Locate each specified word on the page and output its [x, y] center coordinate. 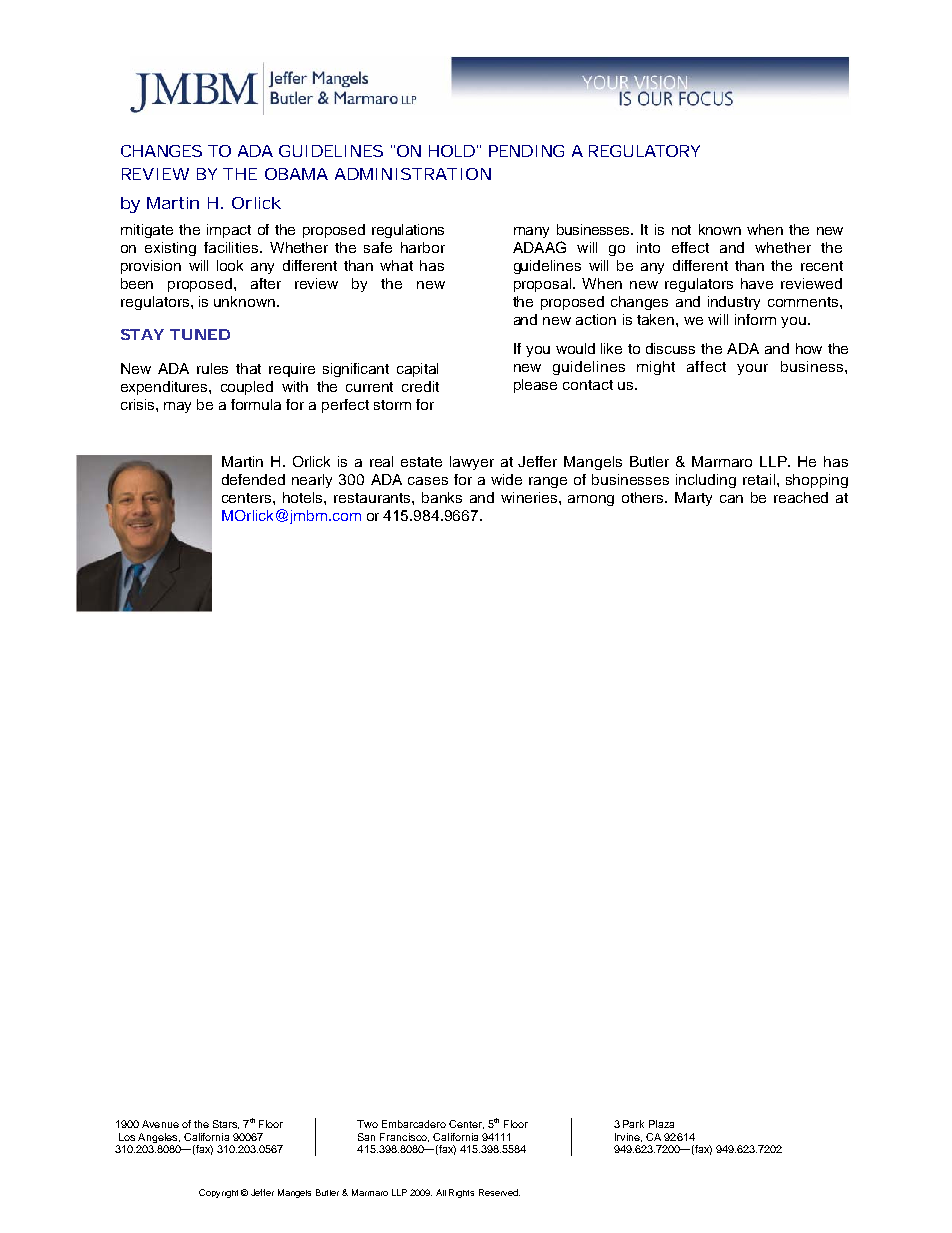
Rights [461, 1193]
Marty [693, 499]
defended [253, 479]
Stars [226, 1124]
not [681, 230]
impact [229, 231]
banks [442, 497]
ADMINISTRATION [413, 174]
